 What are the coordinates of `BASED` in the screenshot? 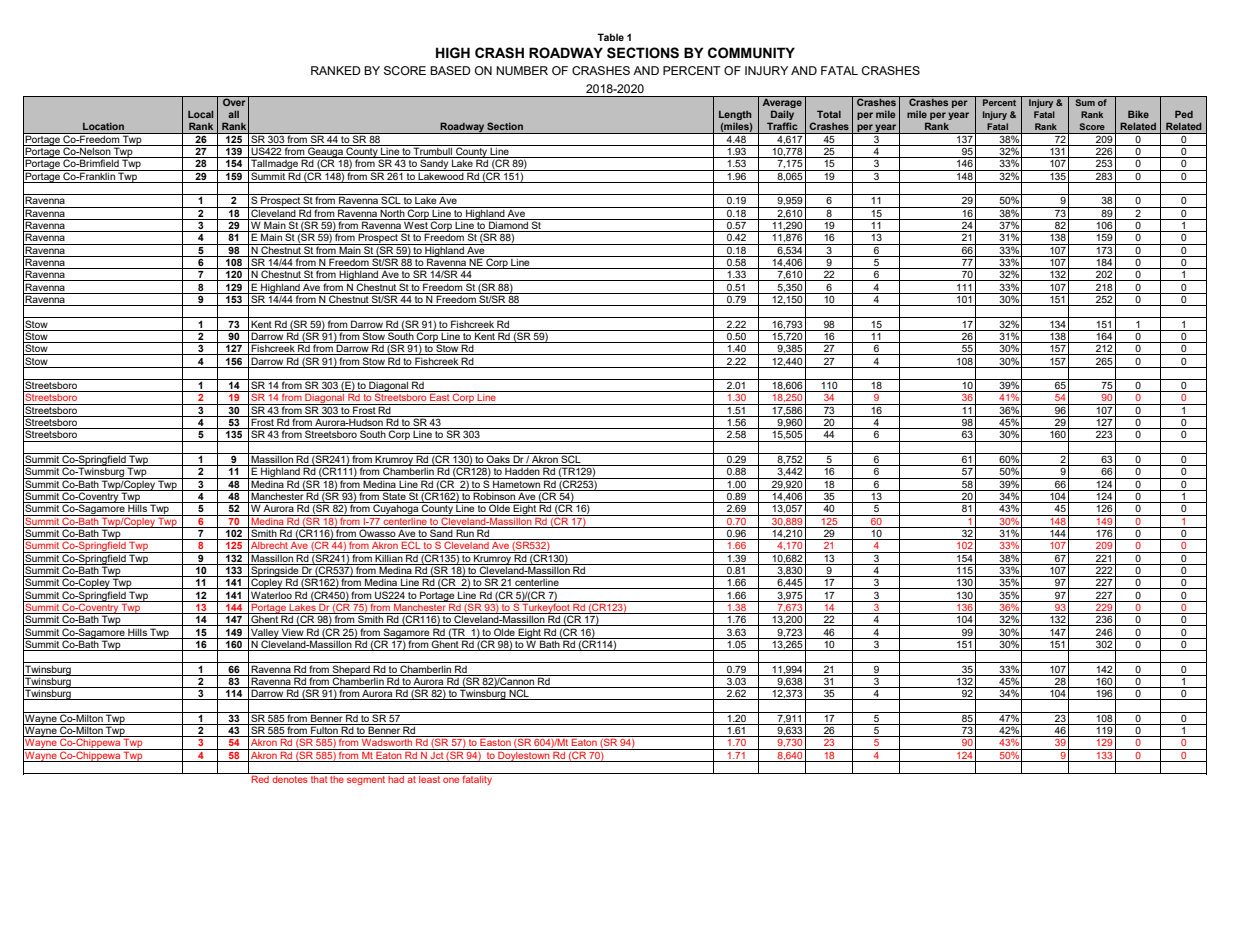 It's located at (450, 70).
